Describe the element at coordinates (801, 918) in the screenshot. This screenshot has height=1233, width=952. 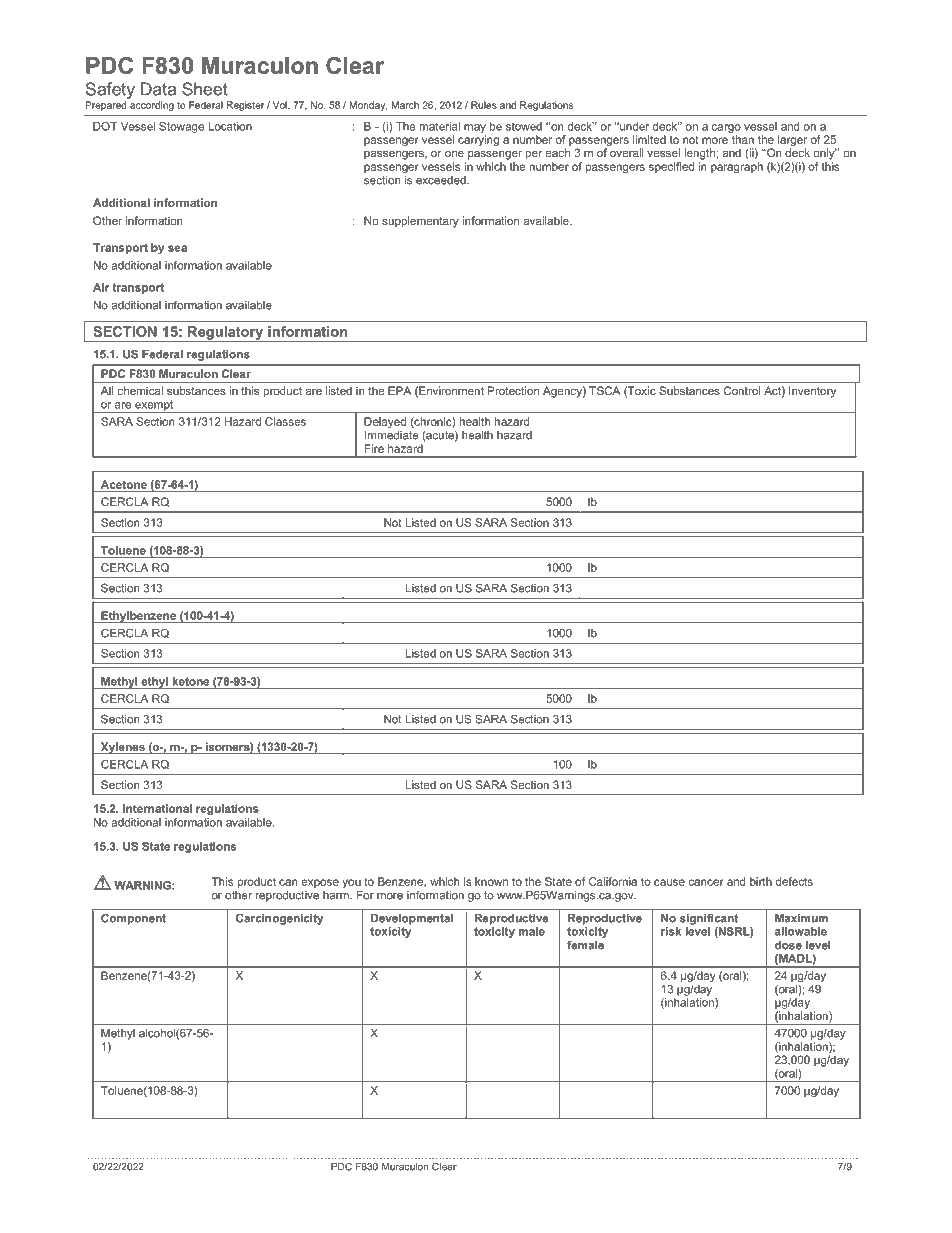
I see `Maximum` at that location.
